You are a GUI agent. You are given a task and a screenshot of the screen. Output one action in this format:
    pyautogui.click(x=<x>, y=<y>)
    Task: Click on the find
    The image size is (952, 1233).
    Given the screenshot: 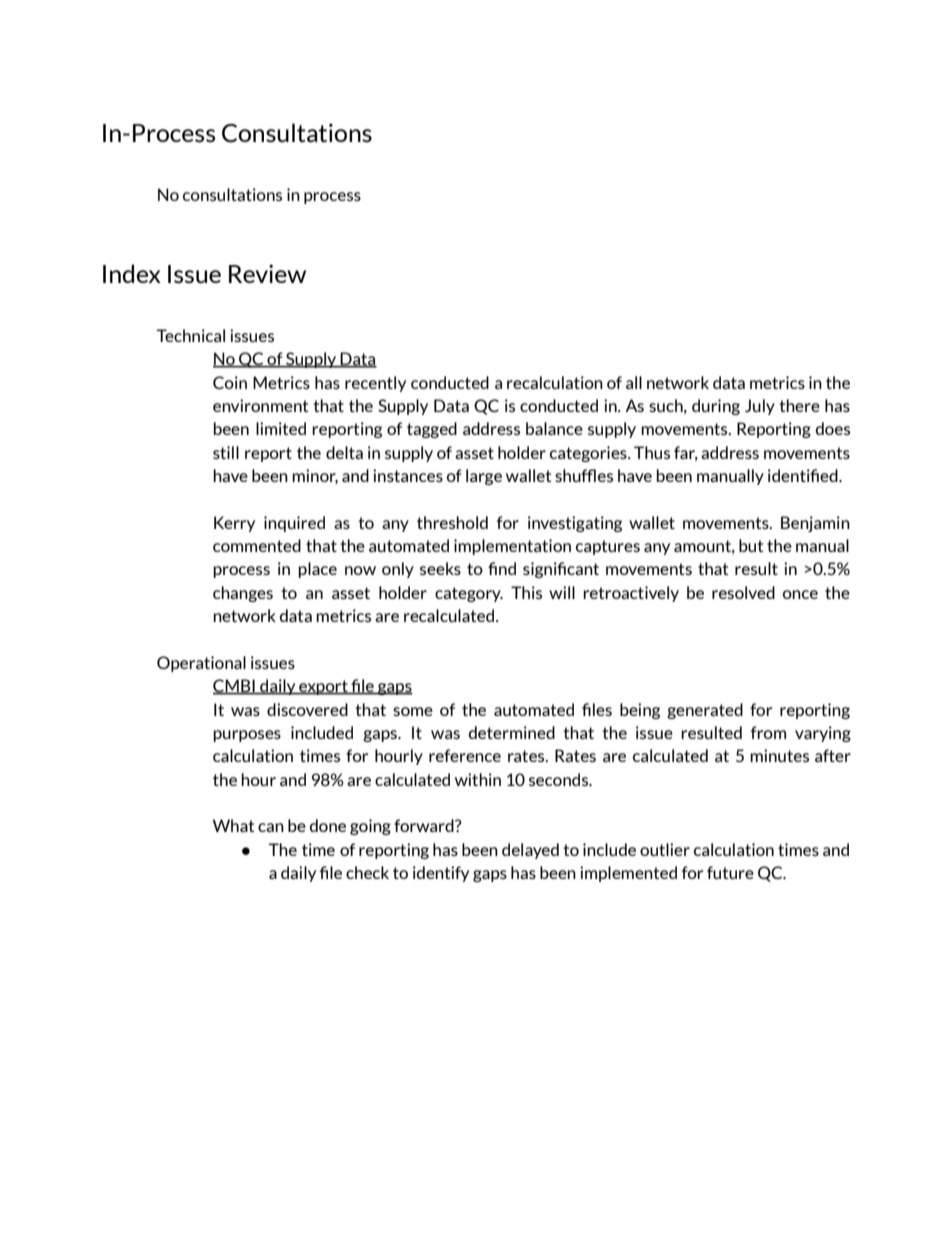 What is the action you would take?
    pyautogui.click(x=502, y=568)
